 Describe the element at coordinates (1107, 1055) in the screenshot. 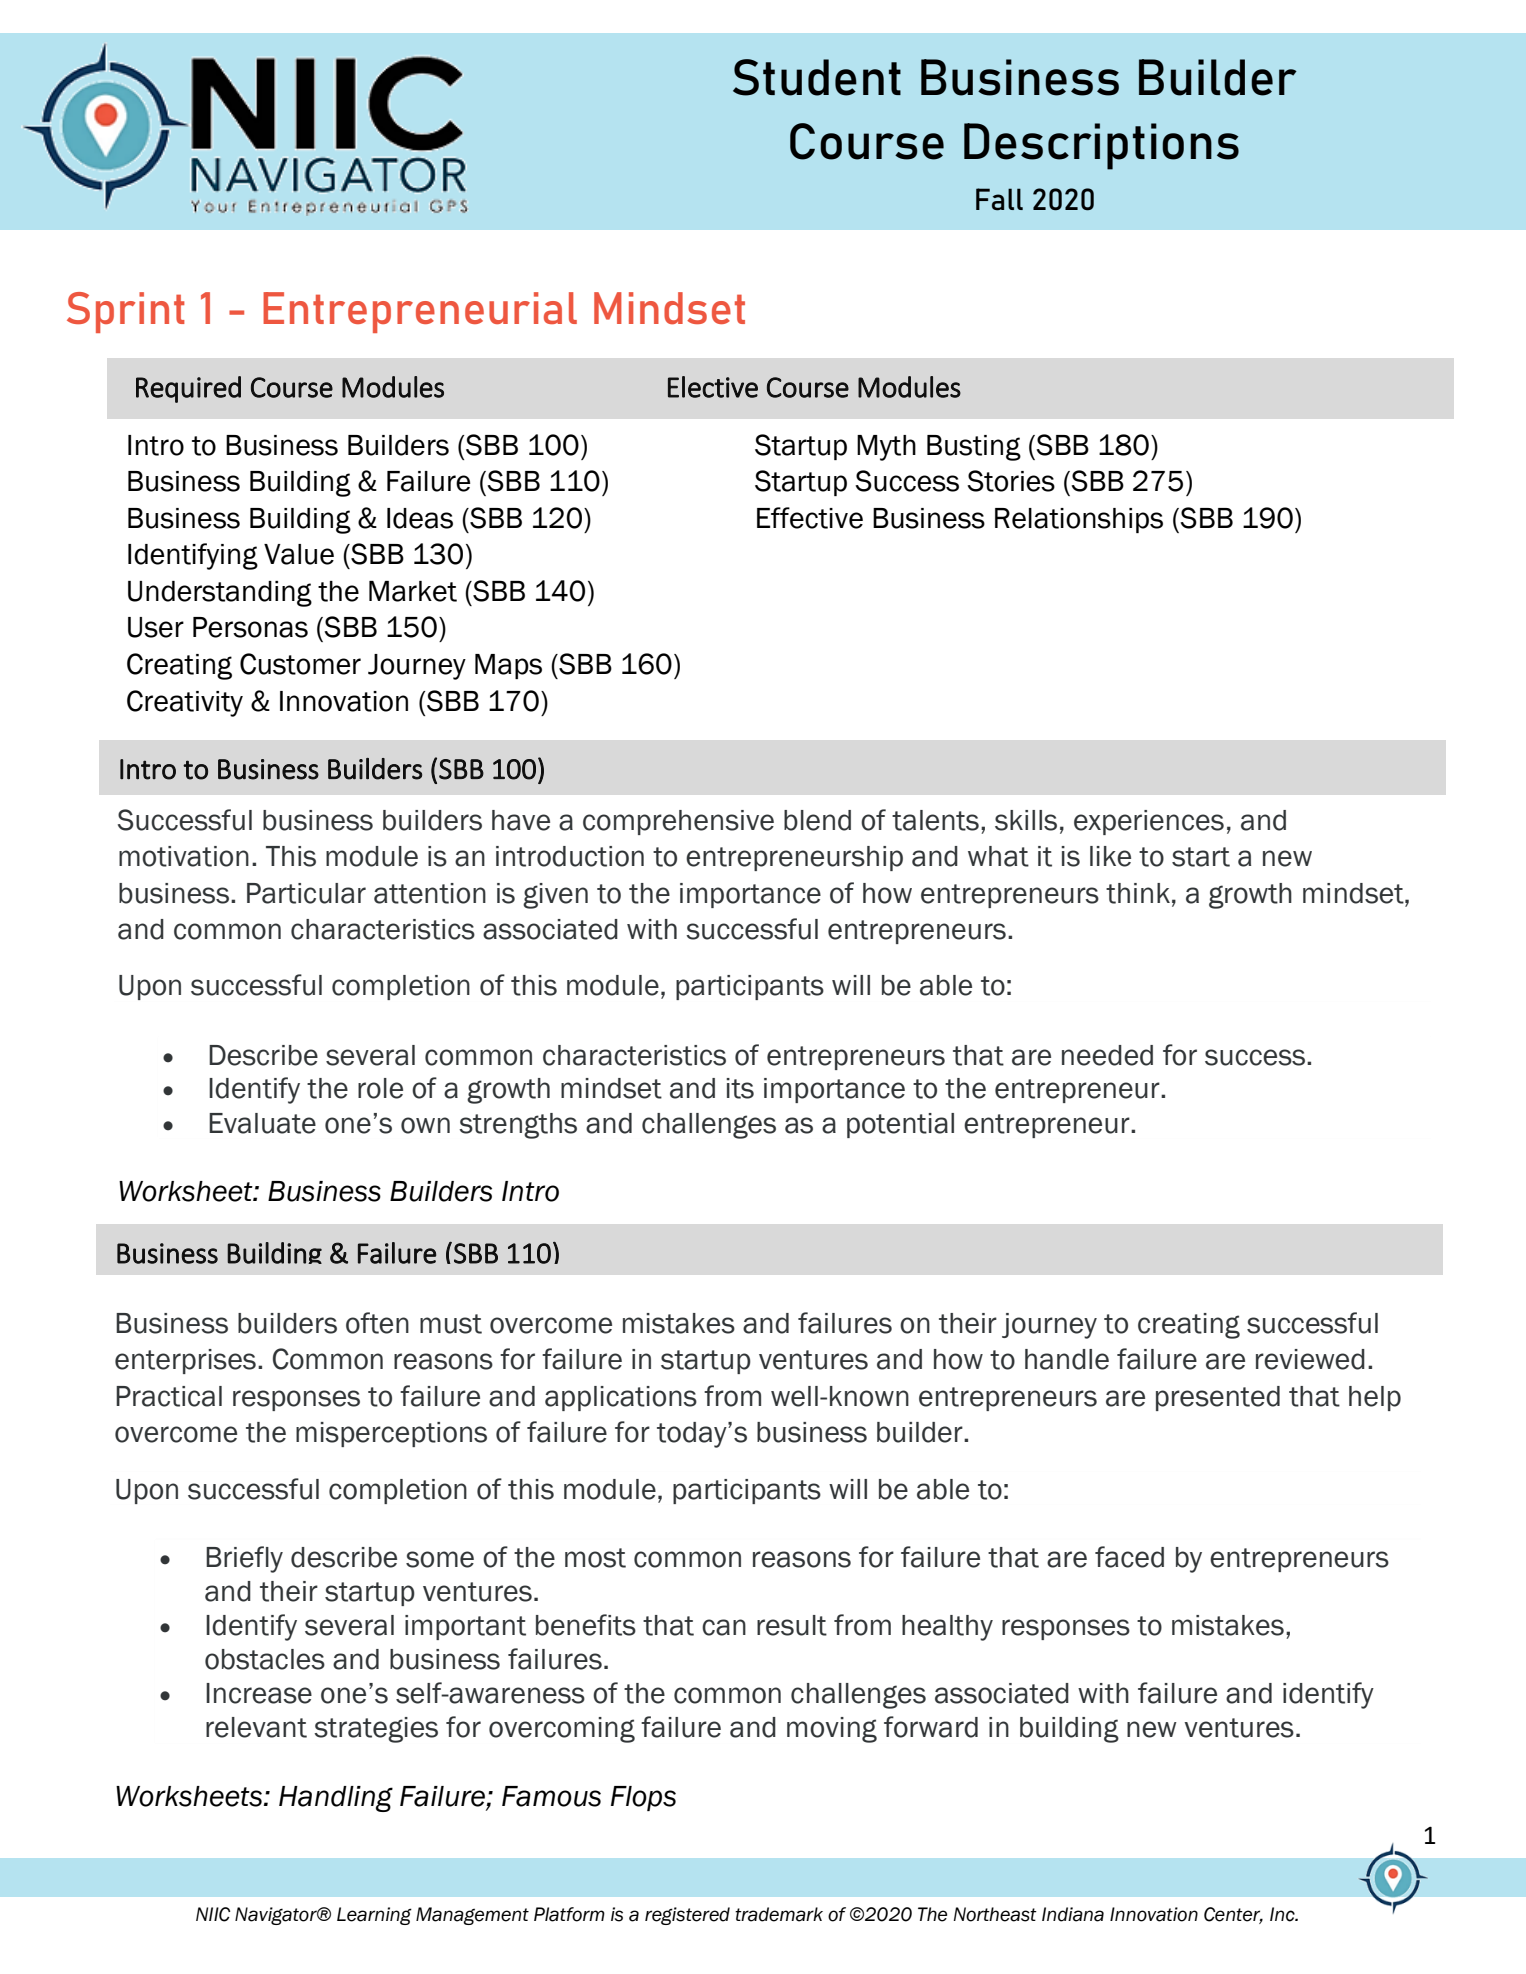

I see `needed` at that location.
